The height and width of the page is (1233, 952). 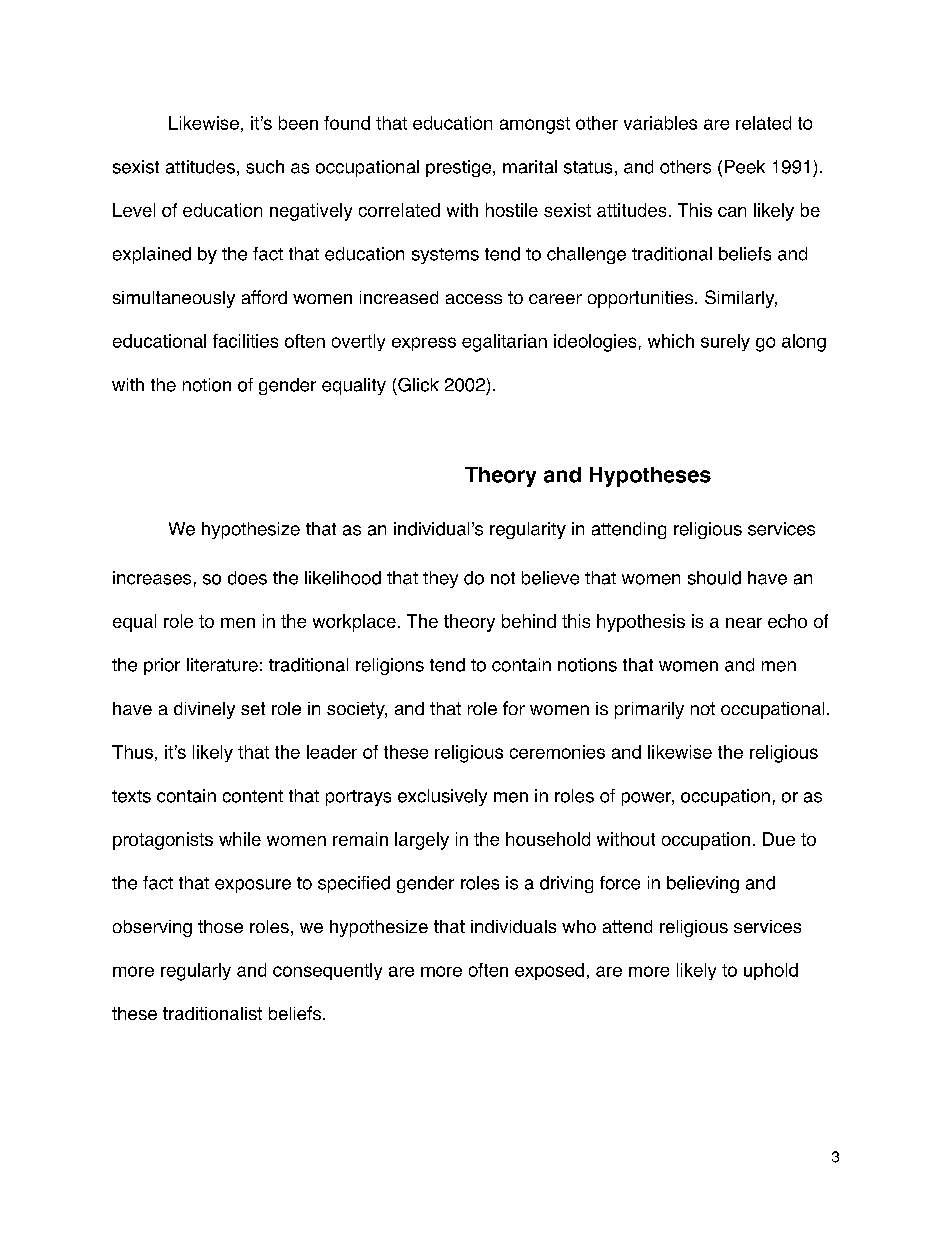 I want to click on exposed, so click(x=549, y=971).
